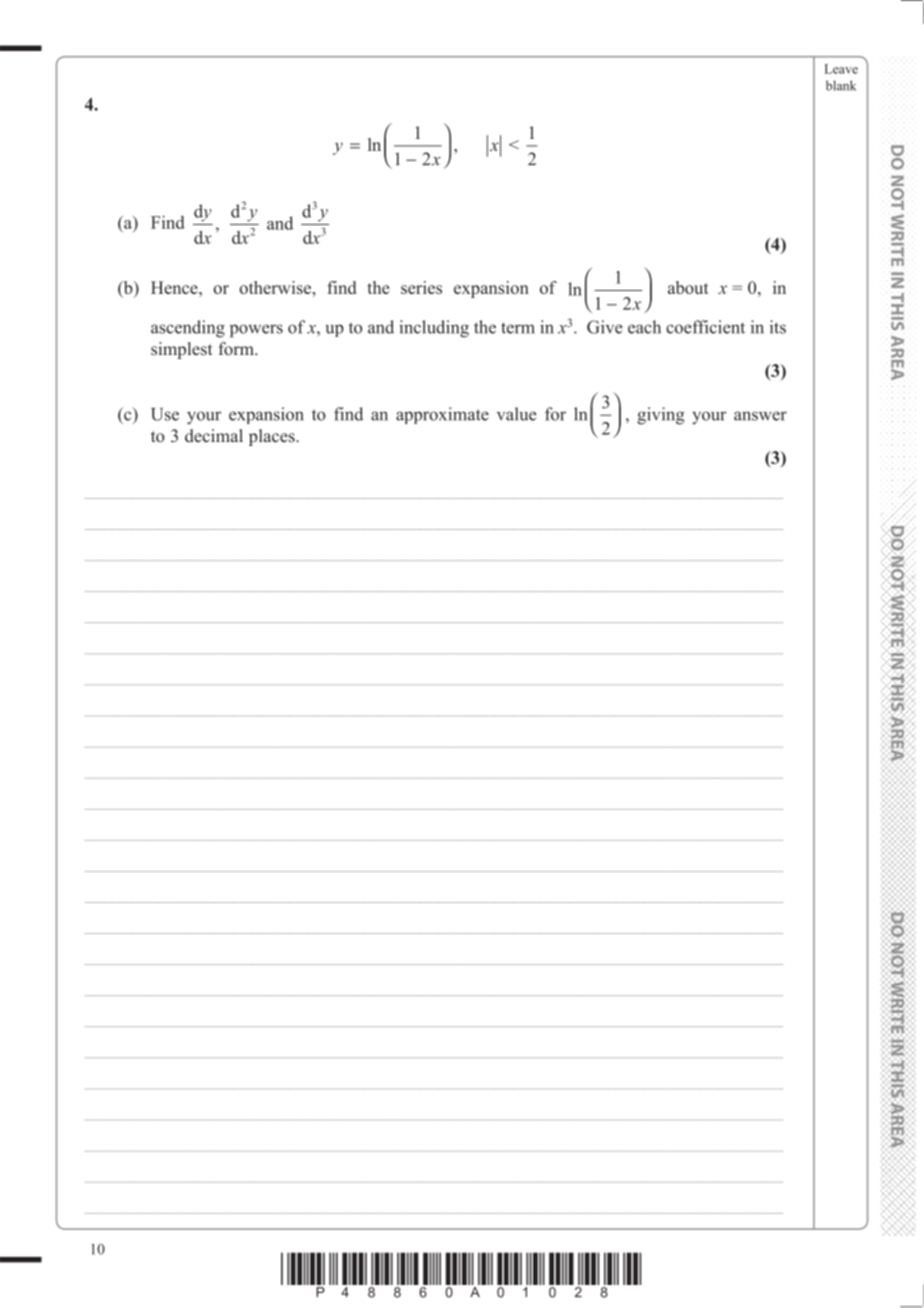  What do you see at coordinates (688, 287) in the document?
I see `about` at bounding box center [688, 287].
